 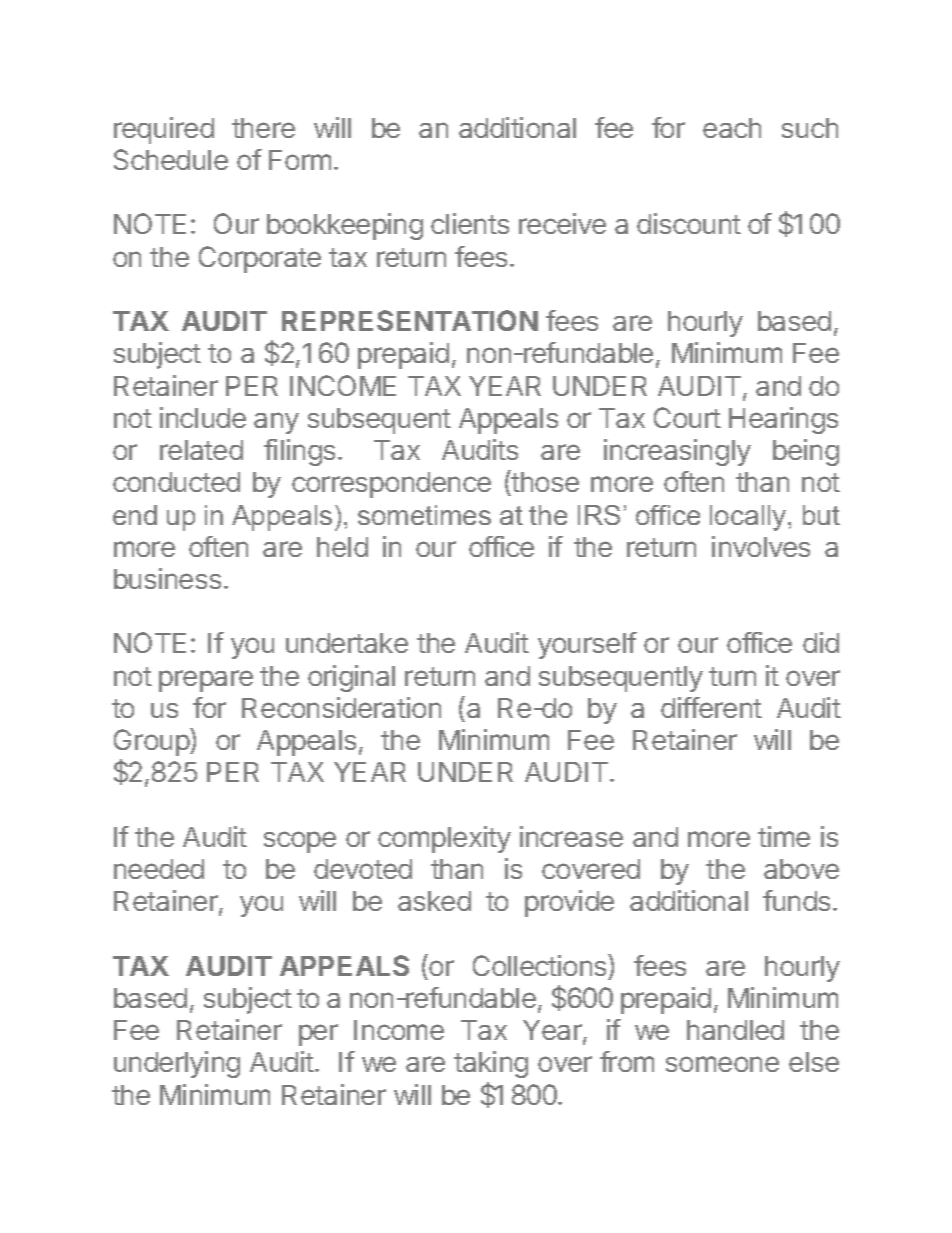 What do you see at coordinates (732, 128) in the image?
I see `each` at bounding box center [732, 128].
